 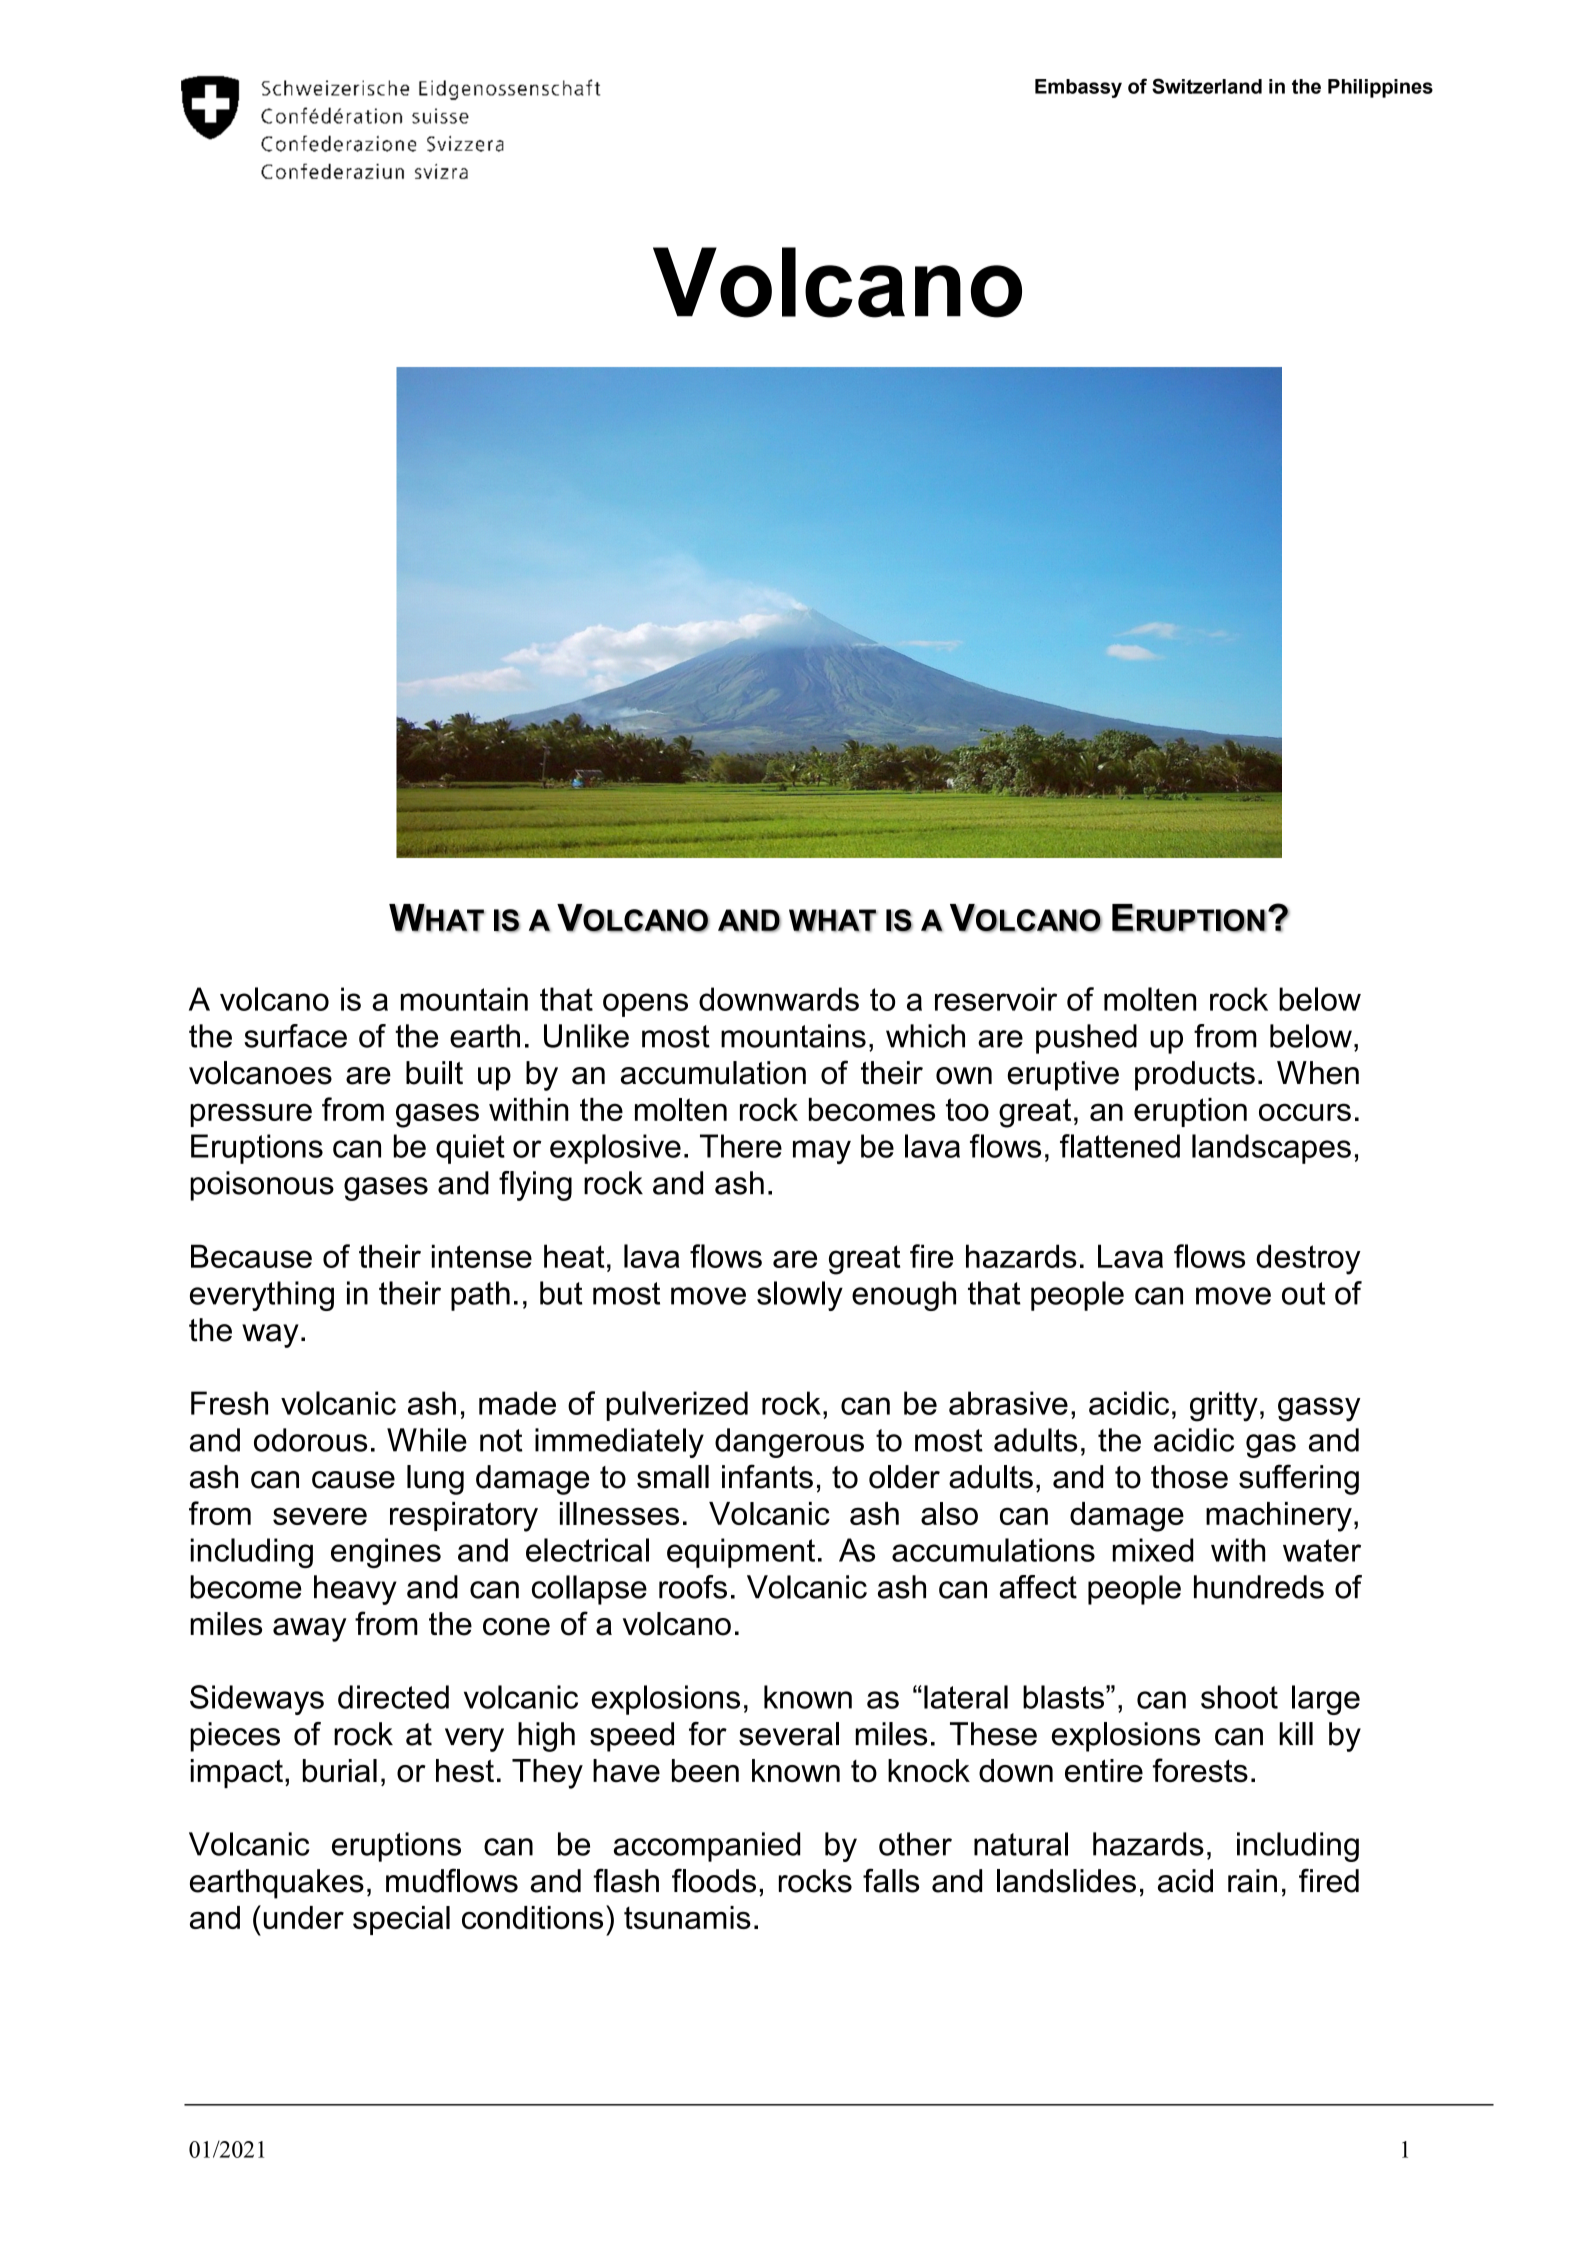 What do you see at coordinates (1224, 1406) in the page?
I see `gritty` at bounding box center [1224, 1406].
